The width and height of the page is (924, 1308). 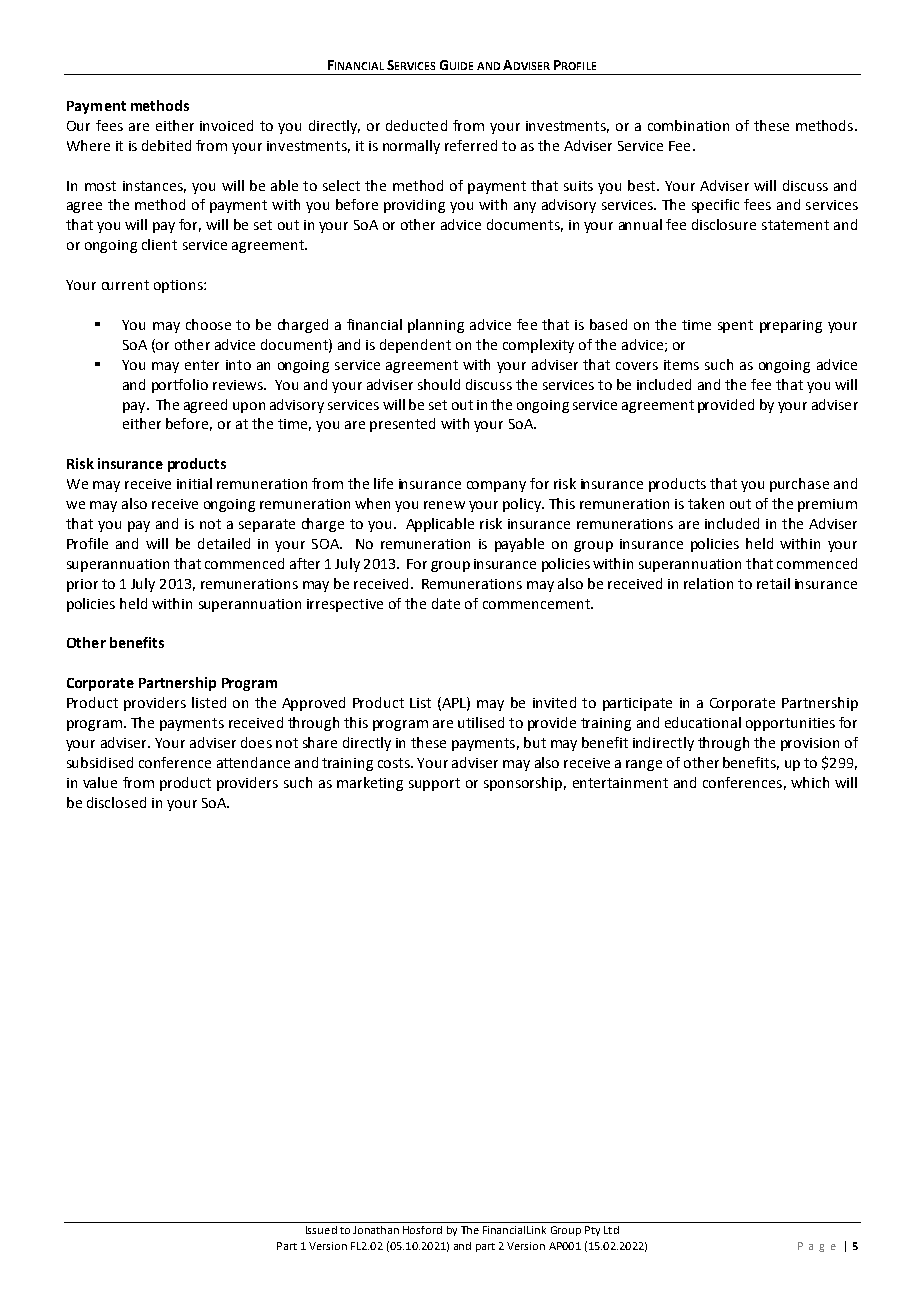 What do you see at coordinates (166, 145) in the page?
I see `debited` at bounding box center [166, 145].
